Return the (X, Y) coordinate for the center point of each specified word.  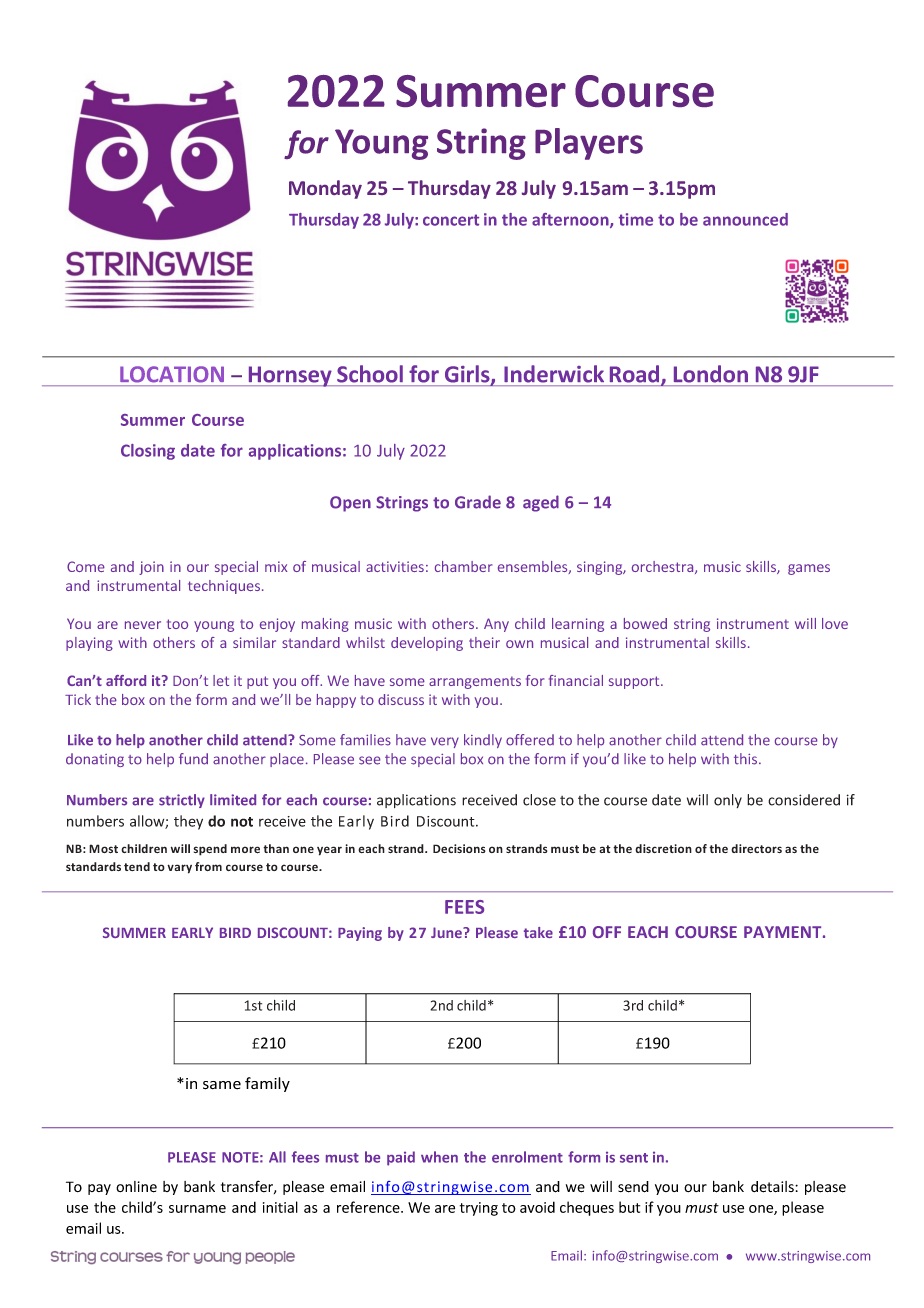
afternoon (571, 220)
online (136, 1187)
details (773, 1187)
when (439, 1157)
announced (745, 219)
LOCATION (172, 374)
